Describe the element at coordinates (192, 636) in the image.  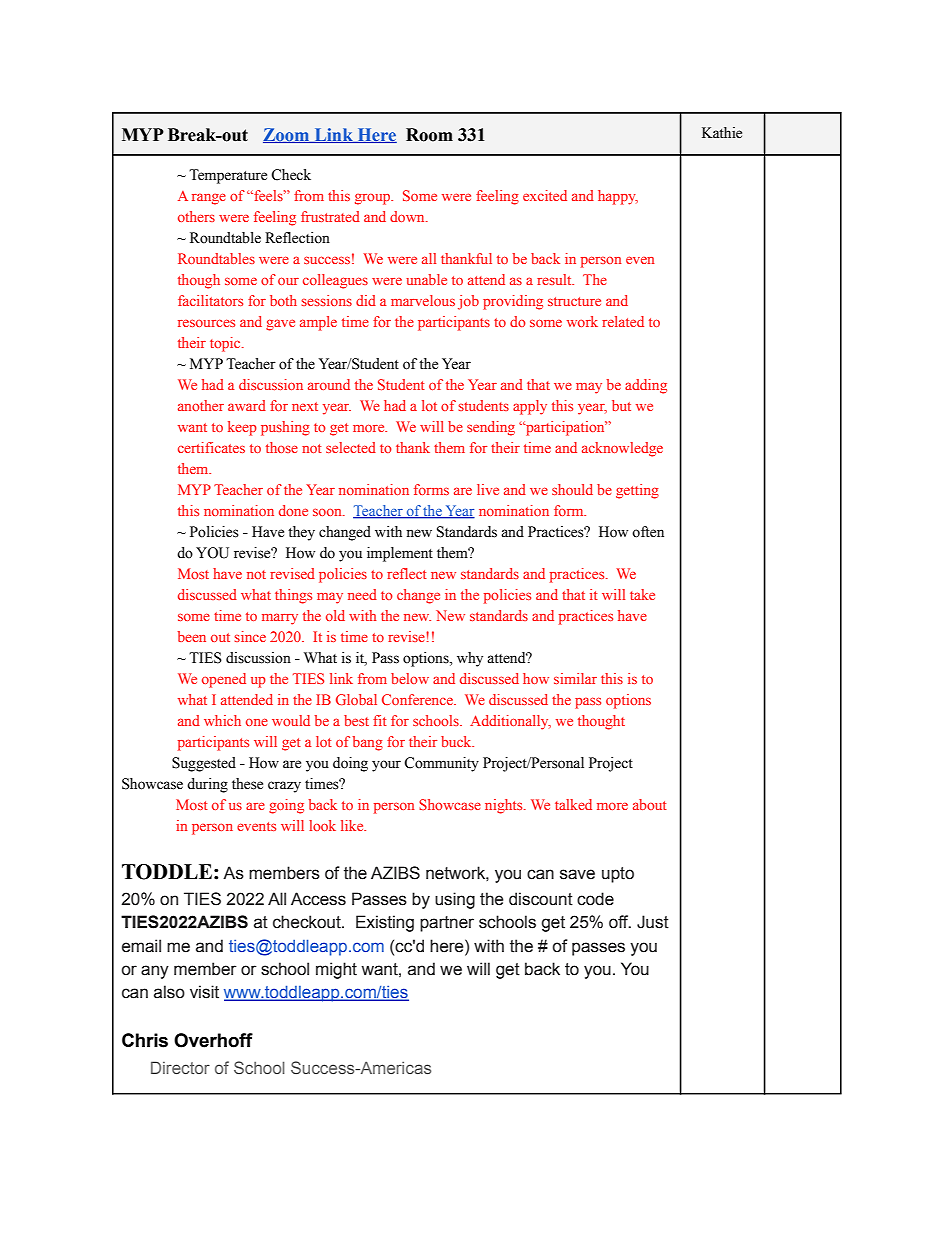
I see `been` at that location.
